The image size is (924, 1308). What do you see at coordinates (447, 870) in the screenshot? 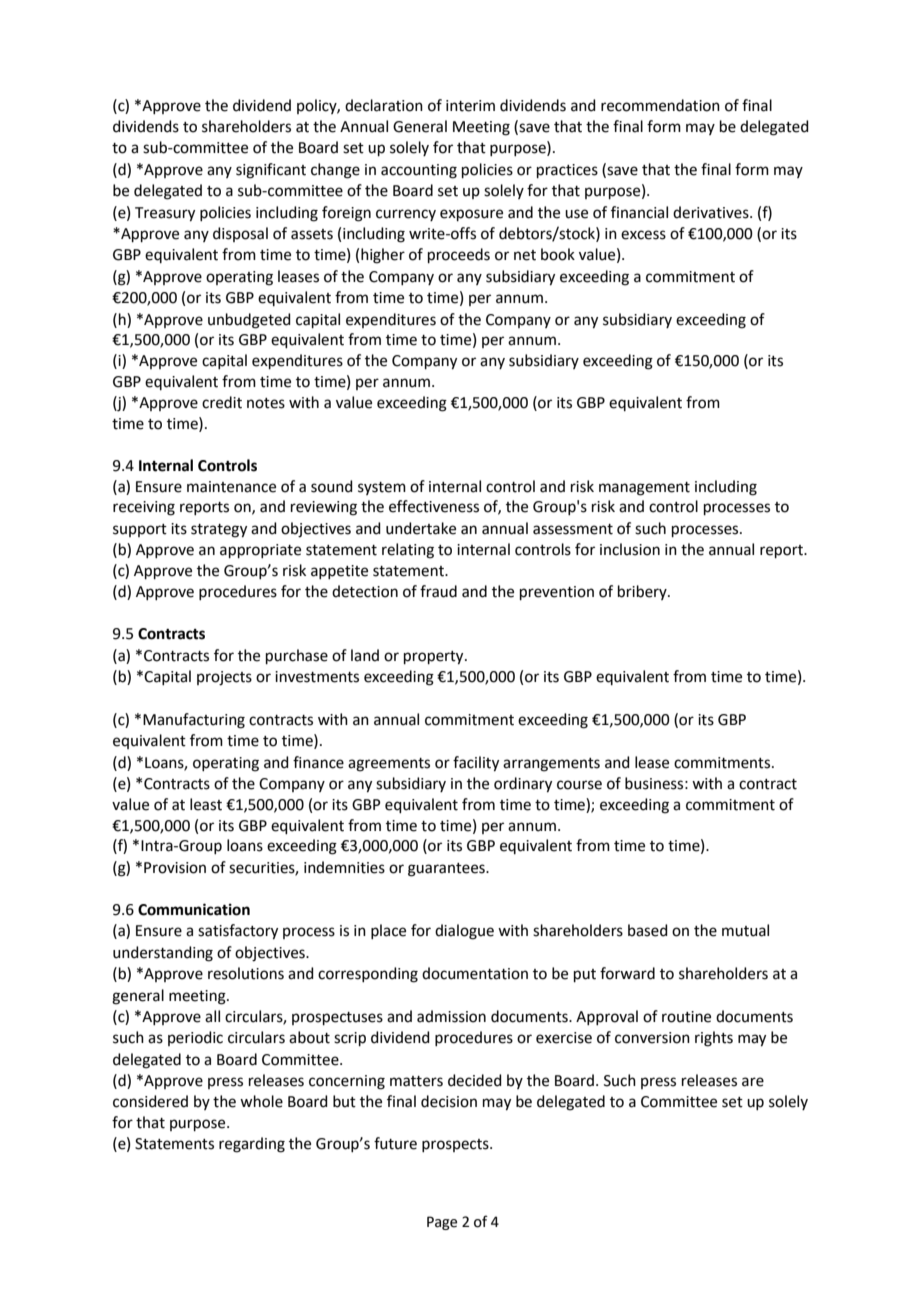
I see `guarantees` at bounding box center [447, 870].
